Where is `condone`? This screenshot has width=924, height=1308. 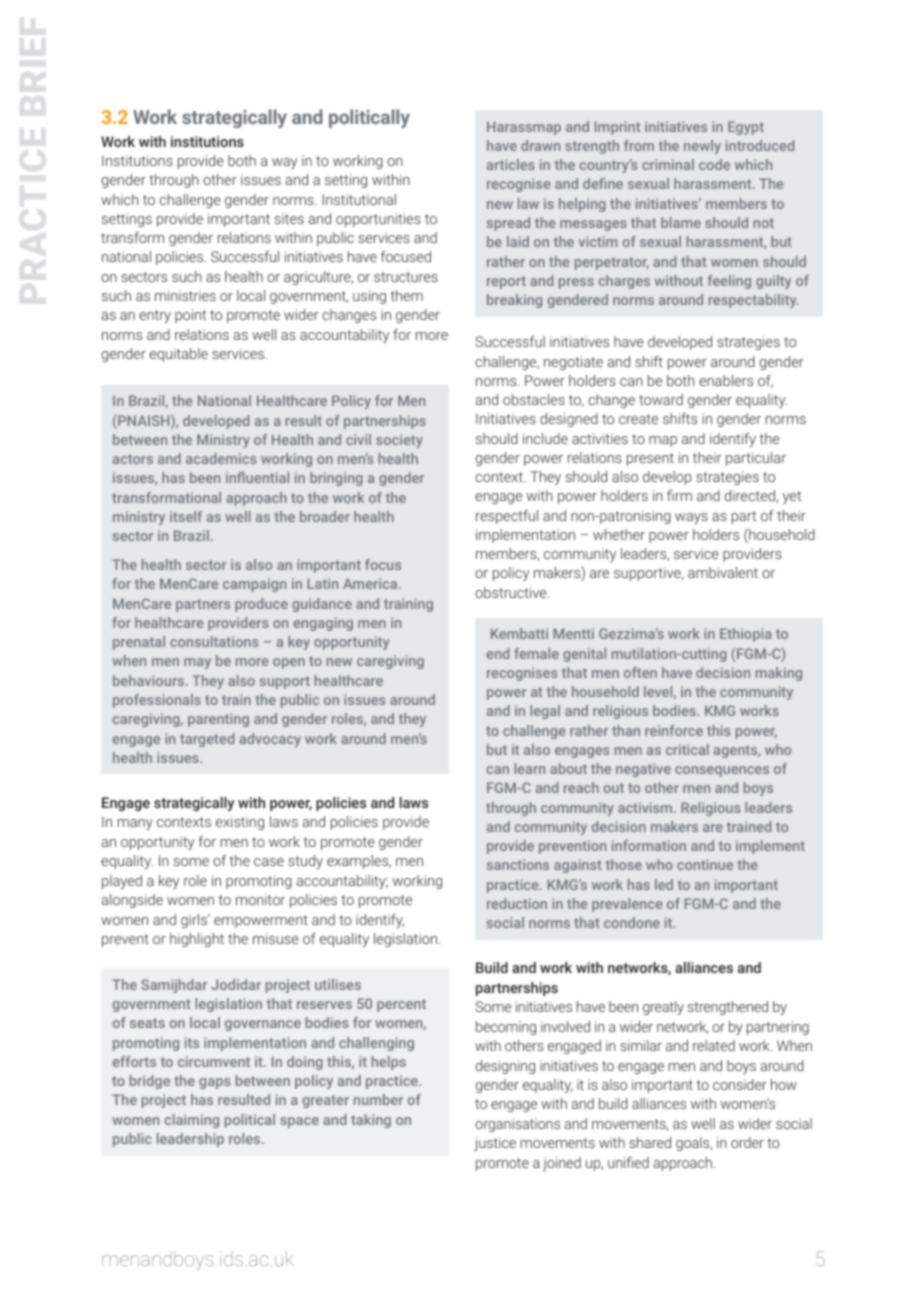
condone is located at coordinates (632, 922).
